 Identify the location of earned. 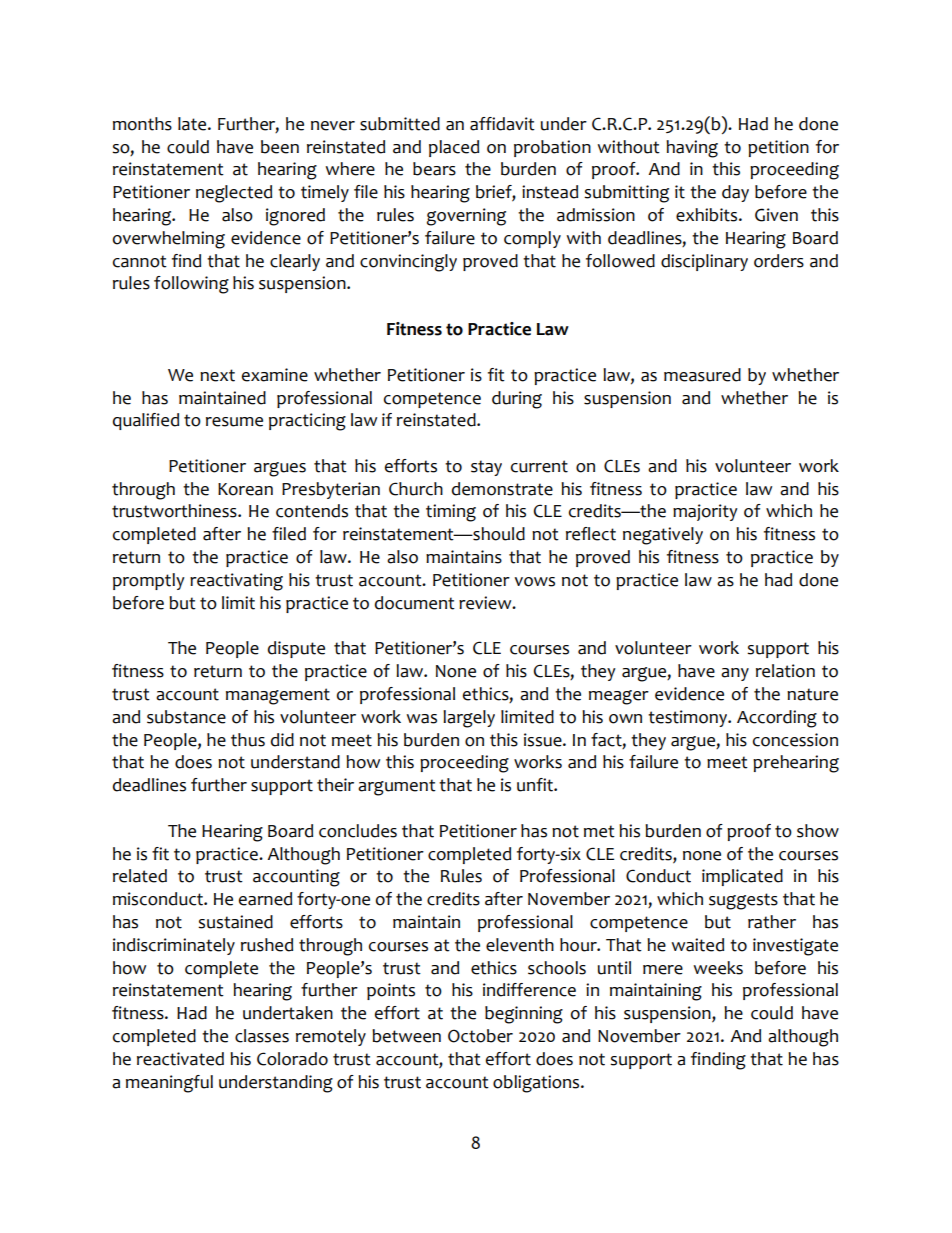
(265, 899).
